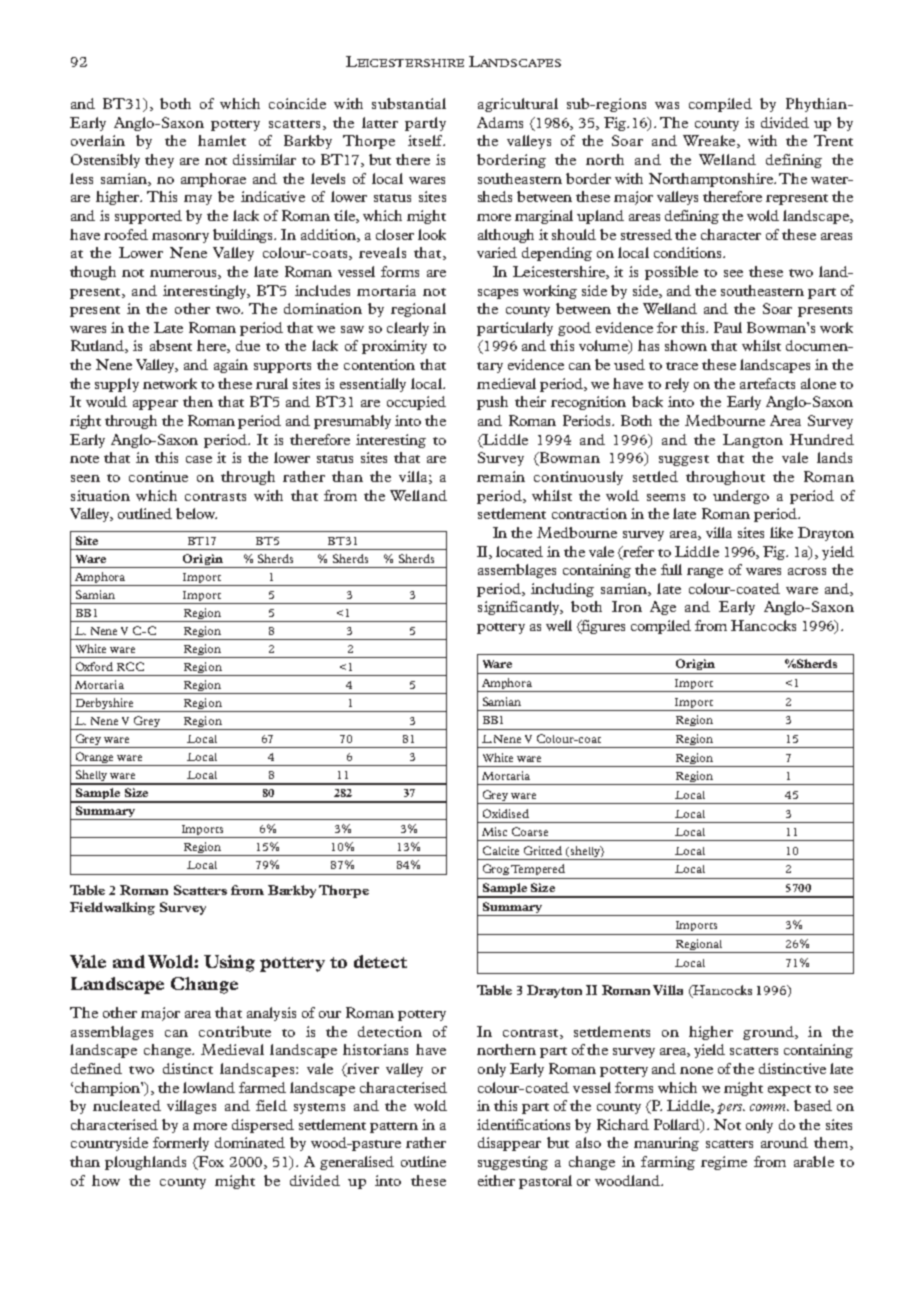  Describe the element at coordinates (229, 963) in the screenshot. I see `Using` at that location.
